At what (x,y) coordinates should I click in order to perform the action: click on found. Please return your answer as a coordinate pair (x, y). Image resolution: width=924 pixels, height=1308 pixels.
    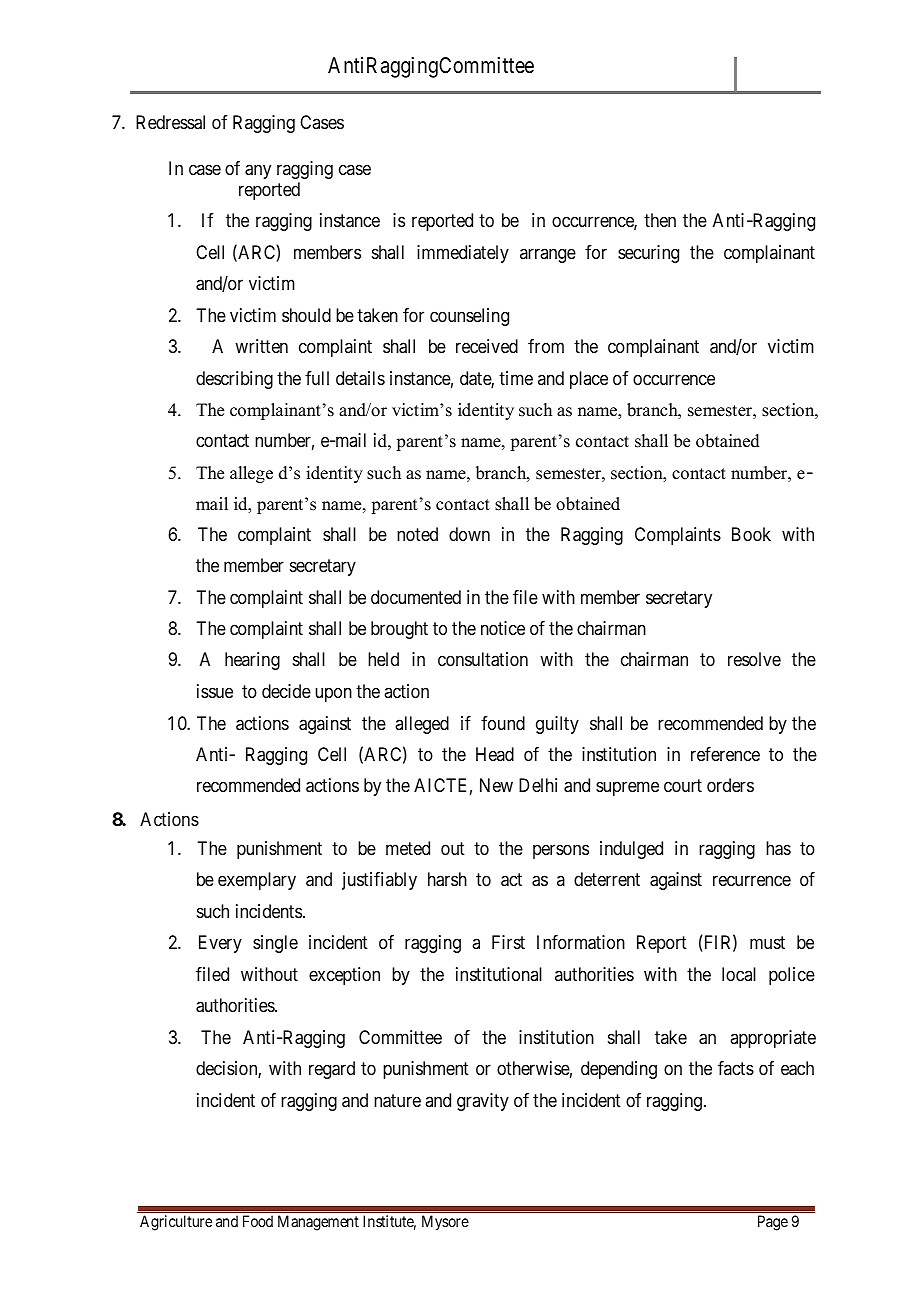
    Looking at the image, I should click on (503, 723).
